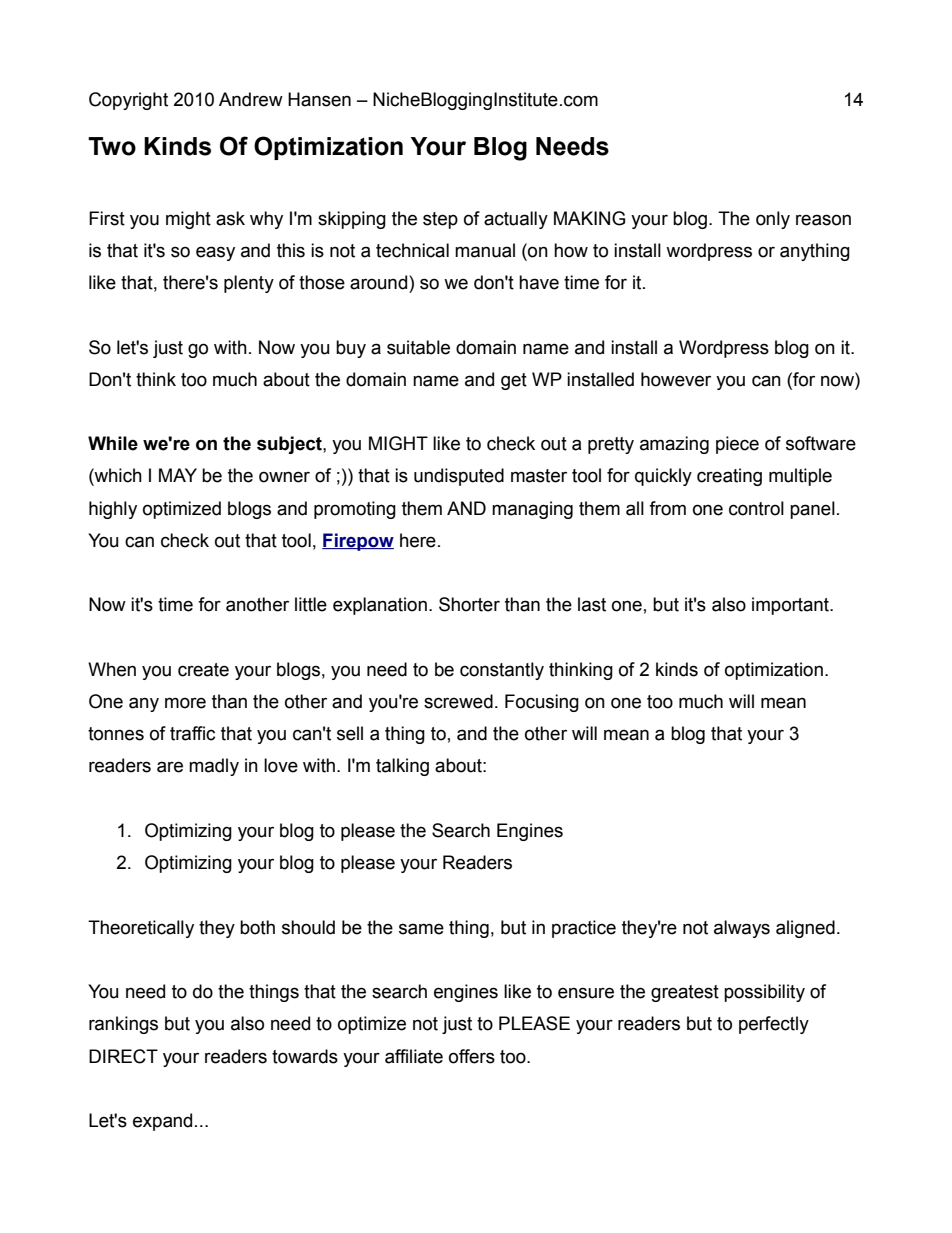  What do you see at coordinates (469, 604) in the page?
I see `Shorter` at bounding box center [469, 604].
